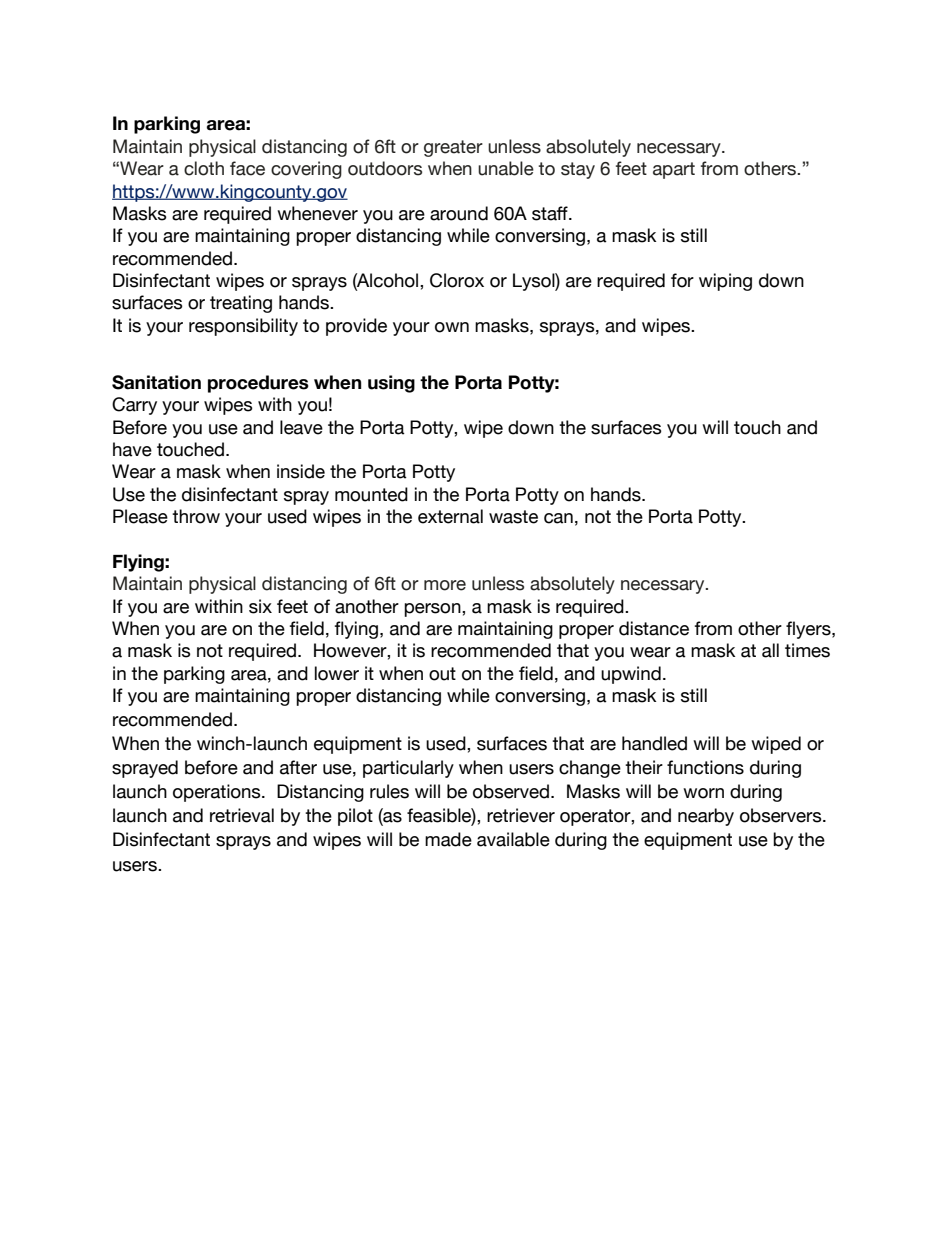 The image size is (952, 1233). What do you see at coordinates (654, 628) in the image?
I see `distance` at bounding box center [654, 628].
